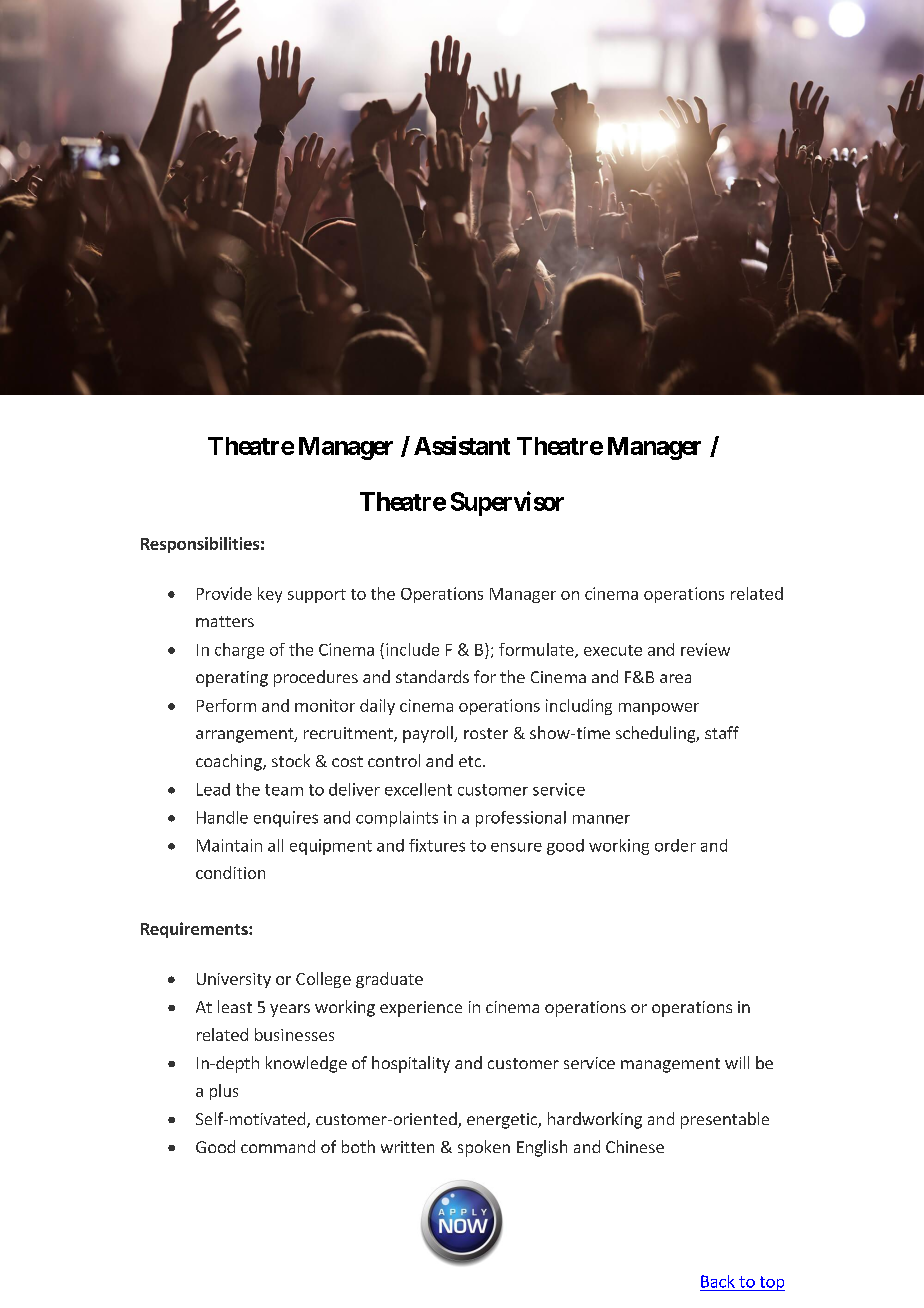 This image has width=924, height=1308. Describe the element at coordinates (507, 503) in the image. I see `Supervisor` at that location.
